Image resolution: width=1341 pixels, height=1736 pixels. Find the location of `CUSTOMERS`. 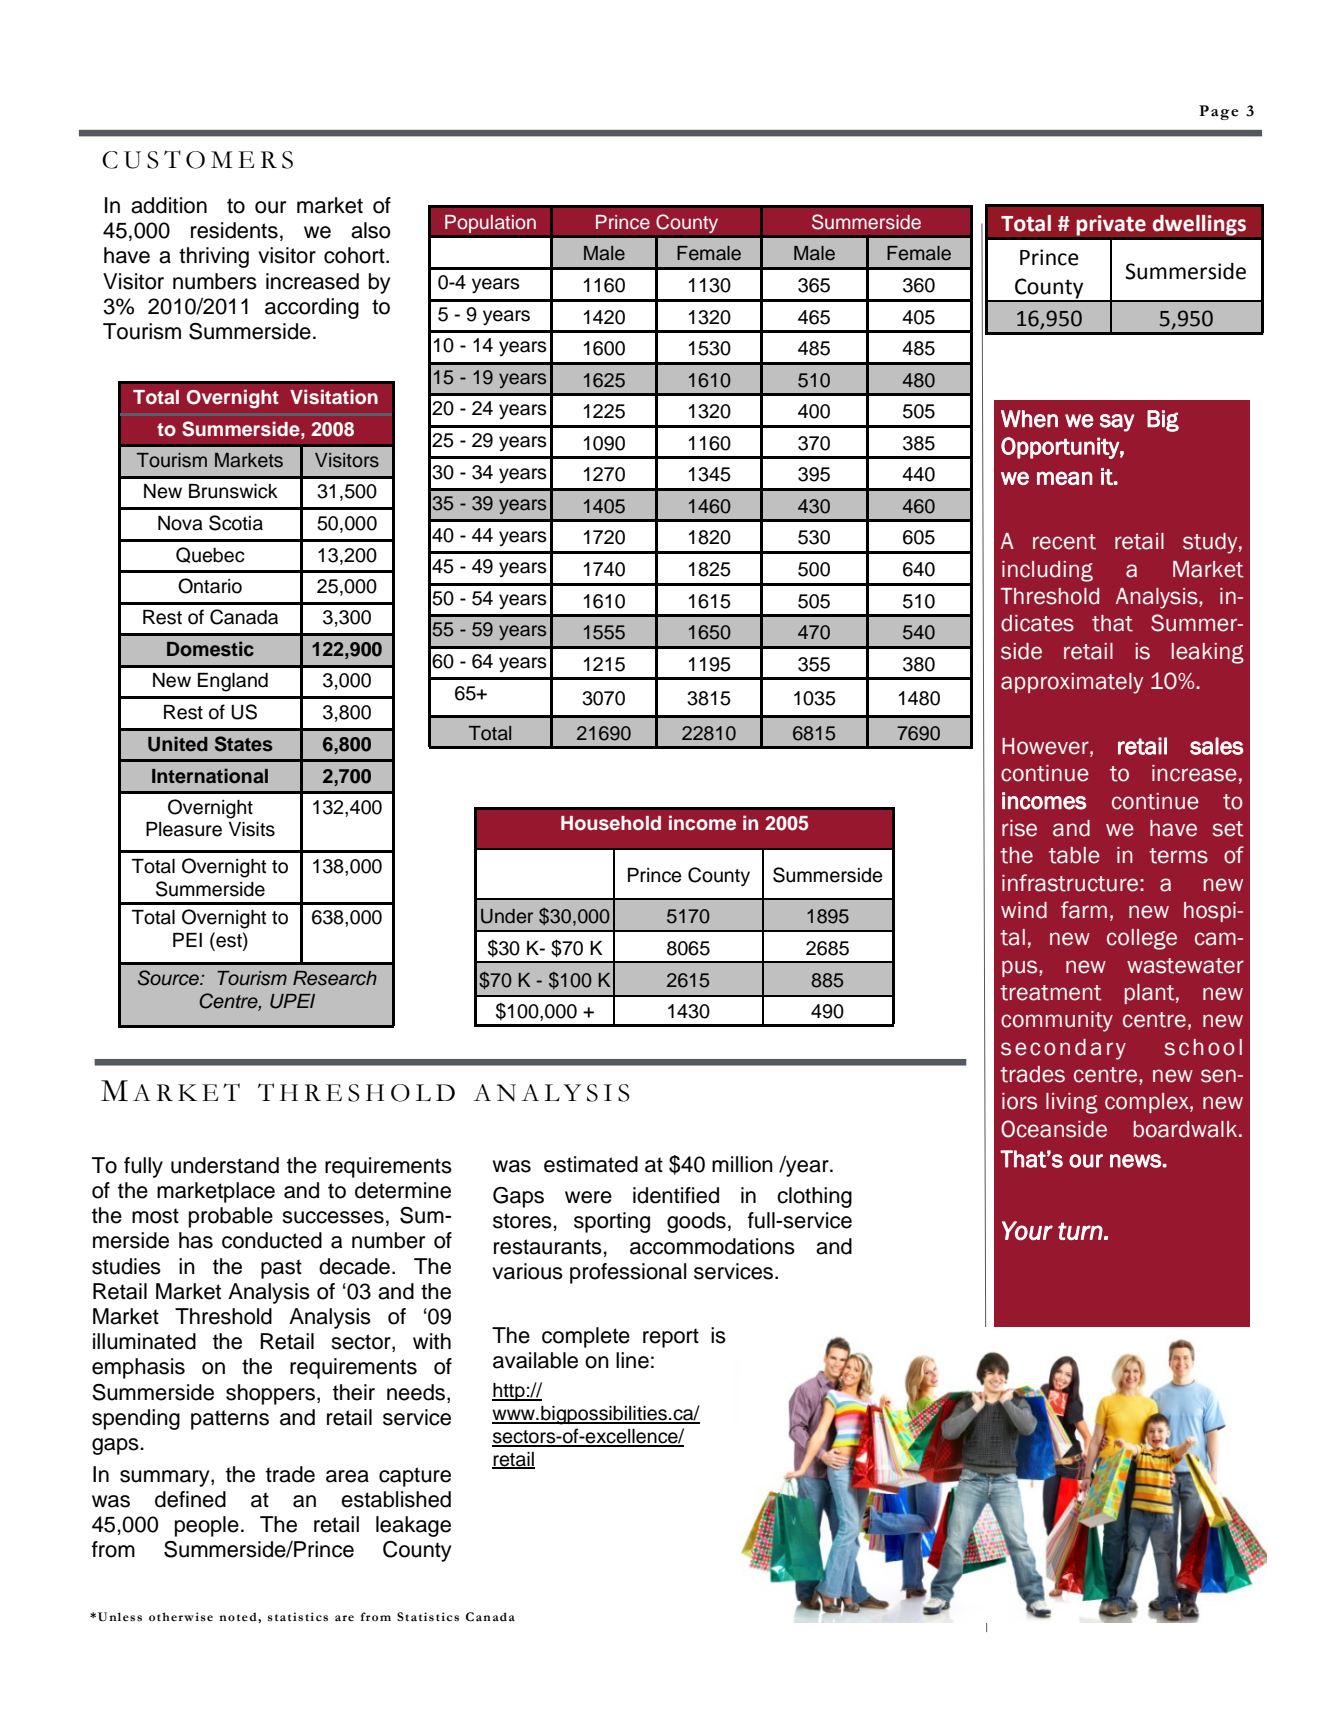

CUSTOMERS is located at coordinates (197, 159).
